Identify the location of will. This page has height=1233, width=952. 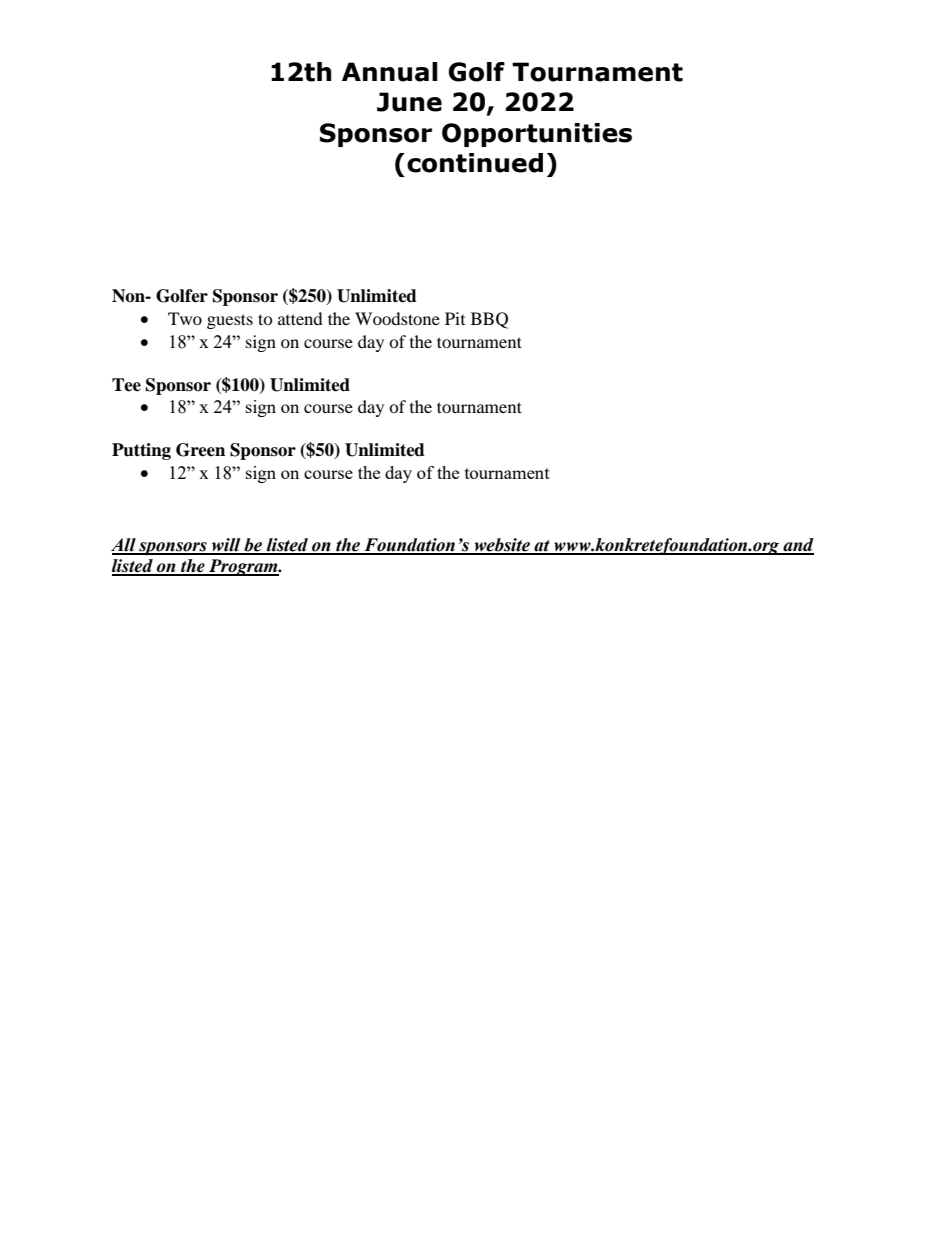
(226, 546).
